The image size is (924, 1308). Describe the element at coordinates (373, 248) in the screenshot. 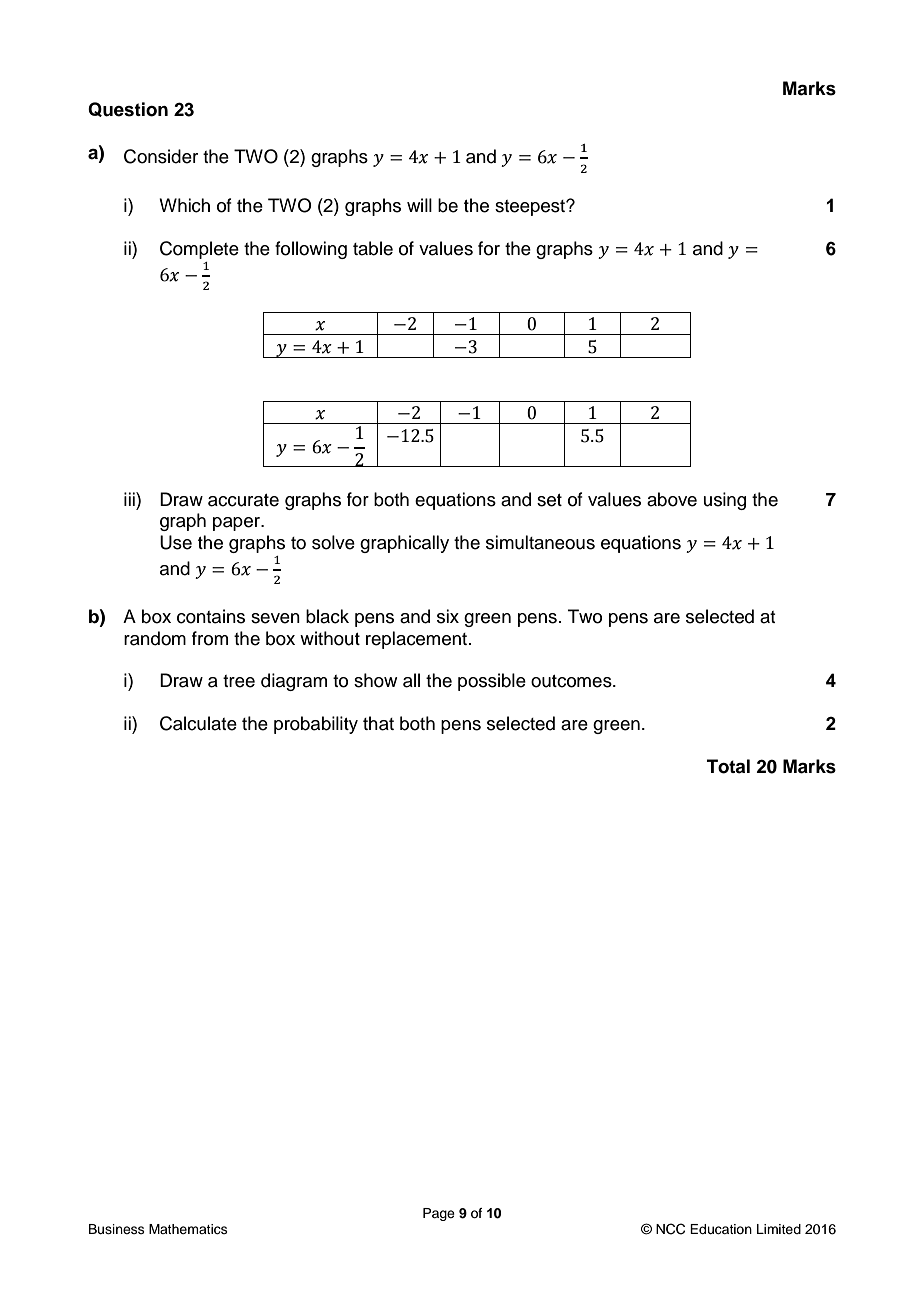

I see `table` at that location.
